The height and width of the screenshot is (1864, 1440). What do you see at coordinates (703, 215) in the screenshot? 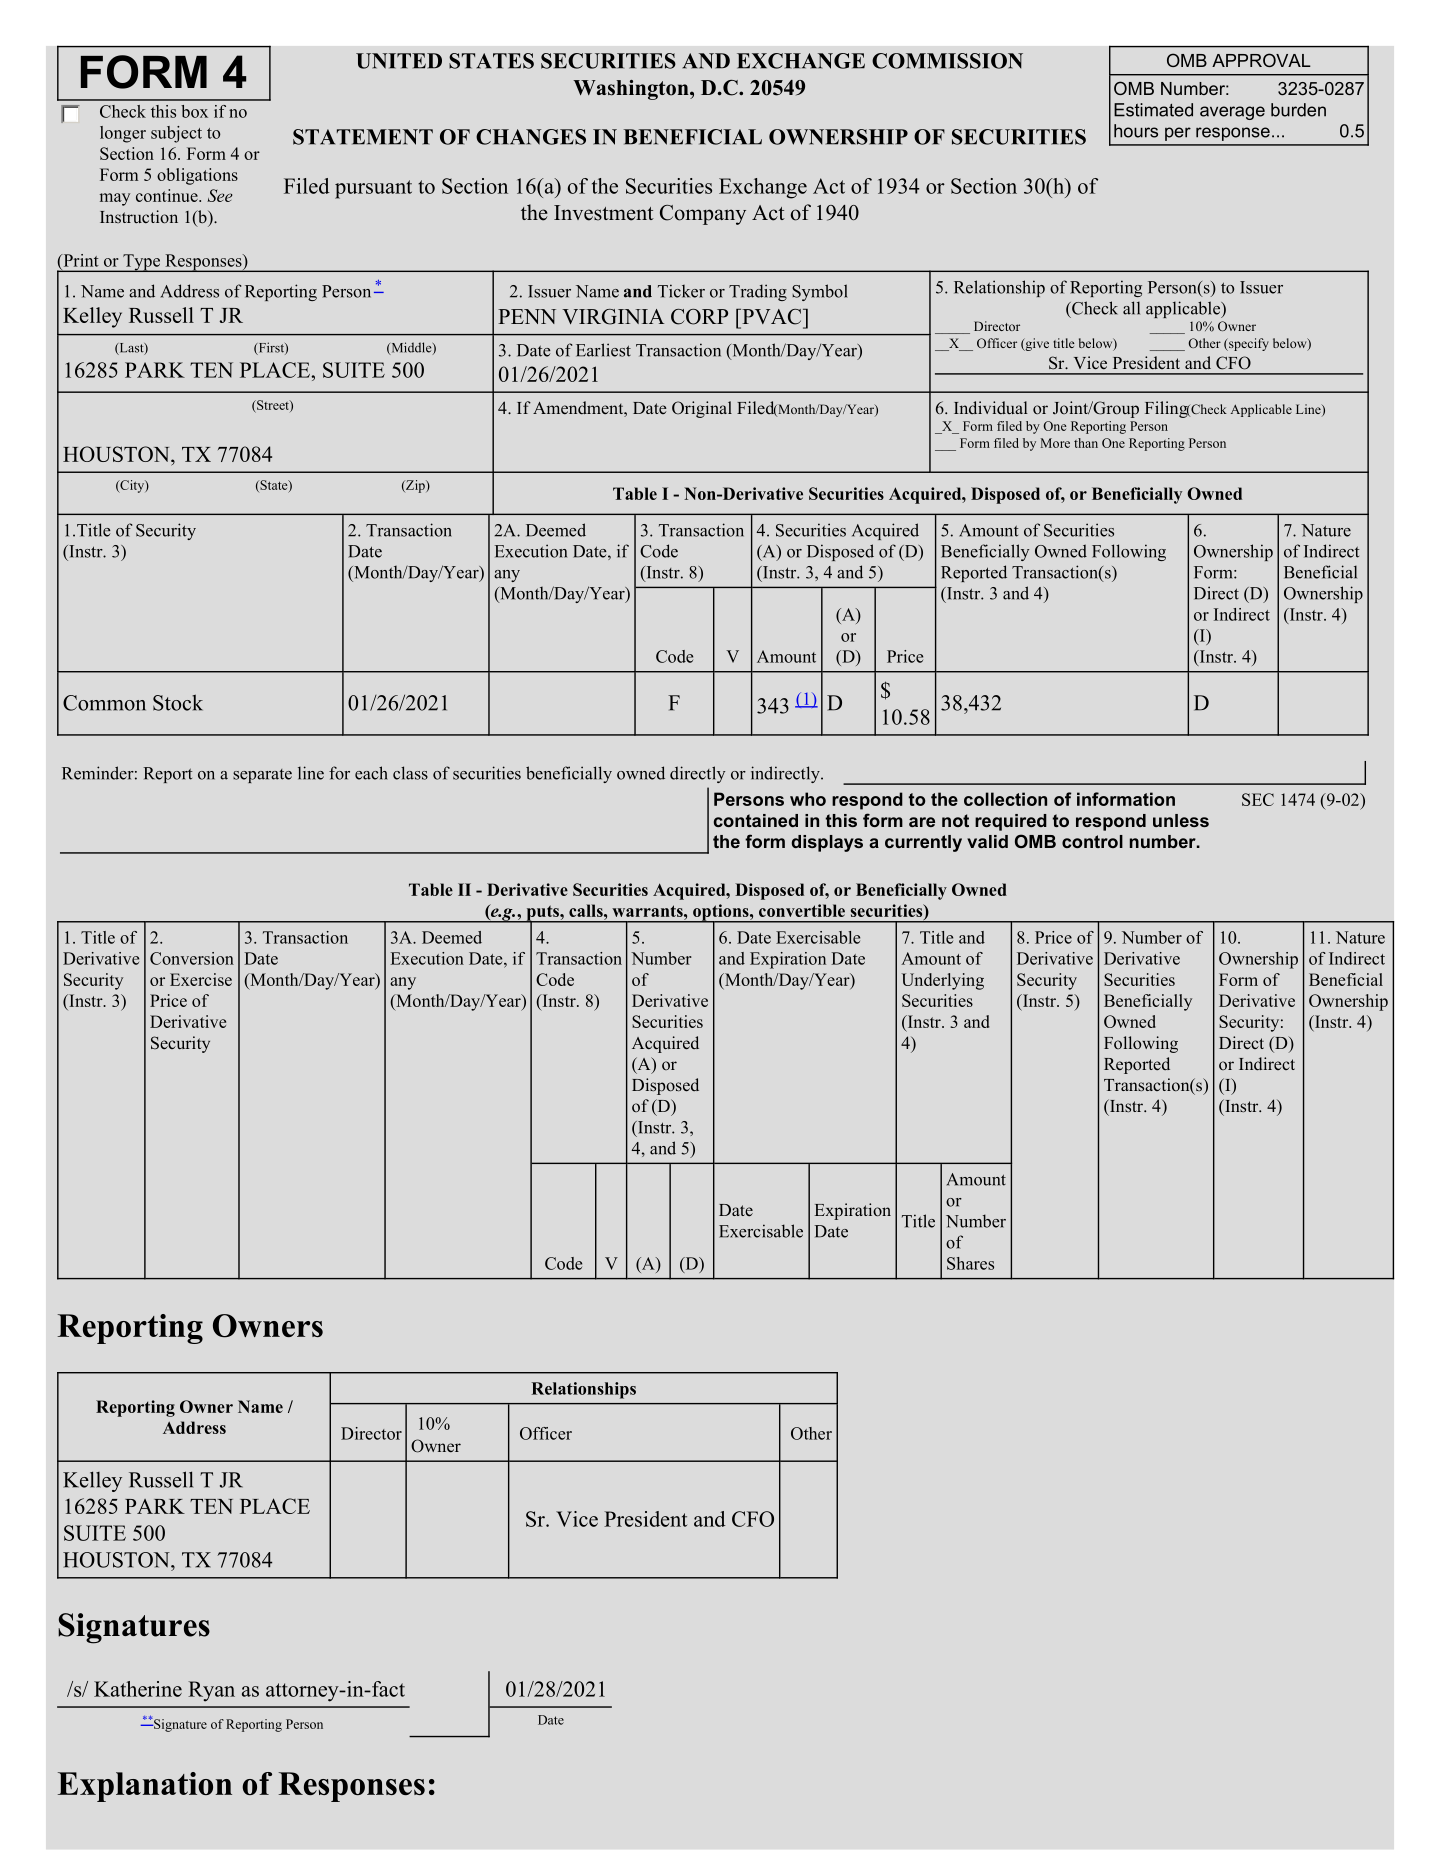
I see `Company` at bounding box center [703, 215].
